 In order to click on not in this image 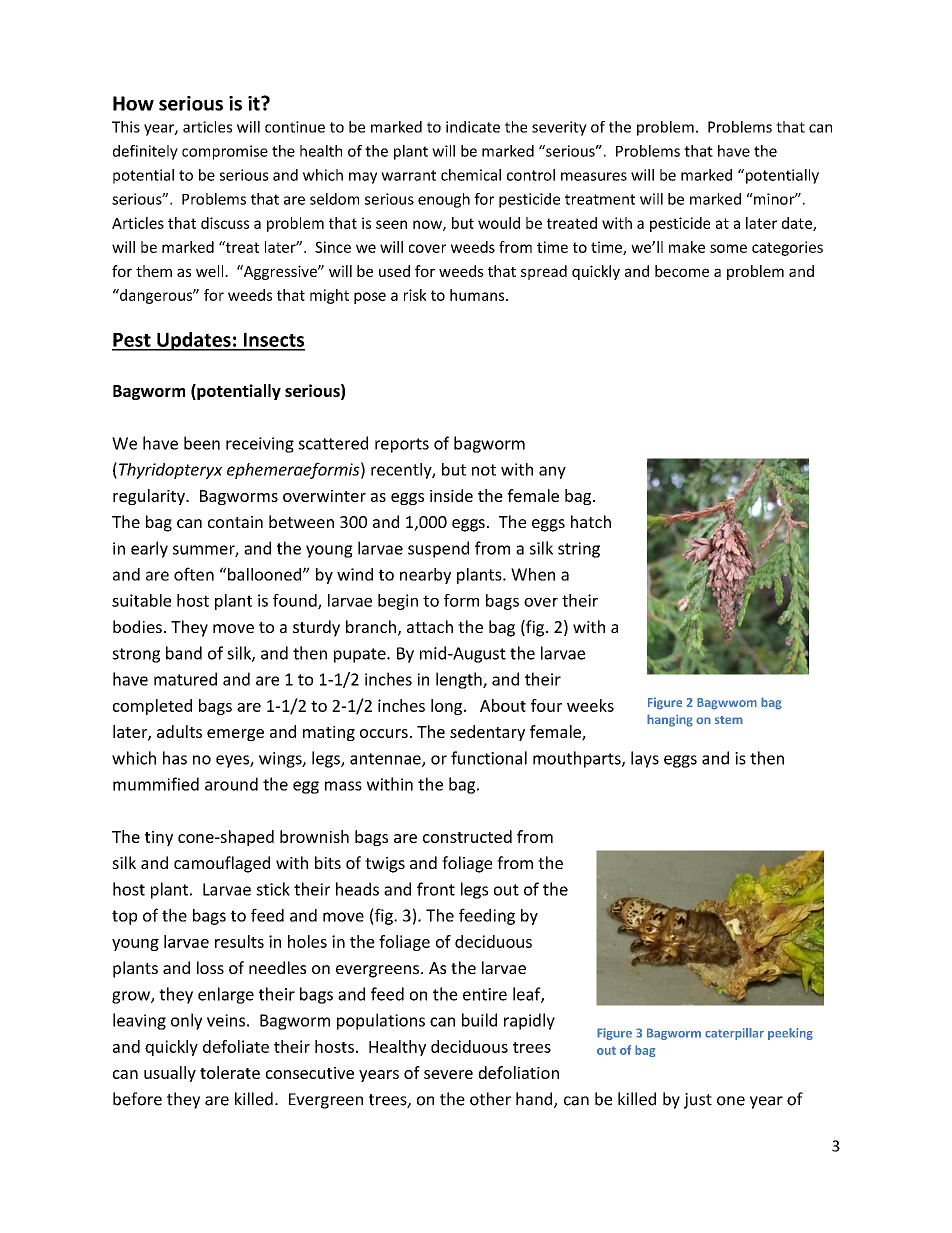, I will do `click(484, 470)`.
